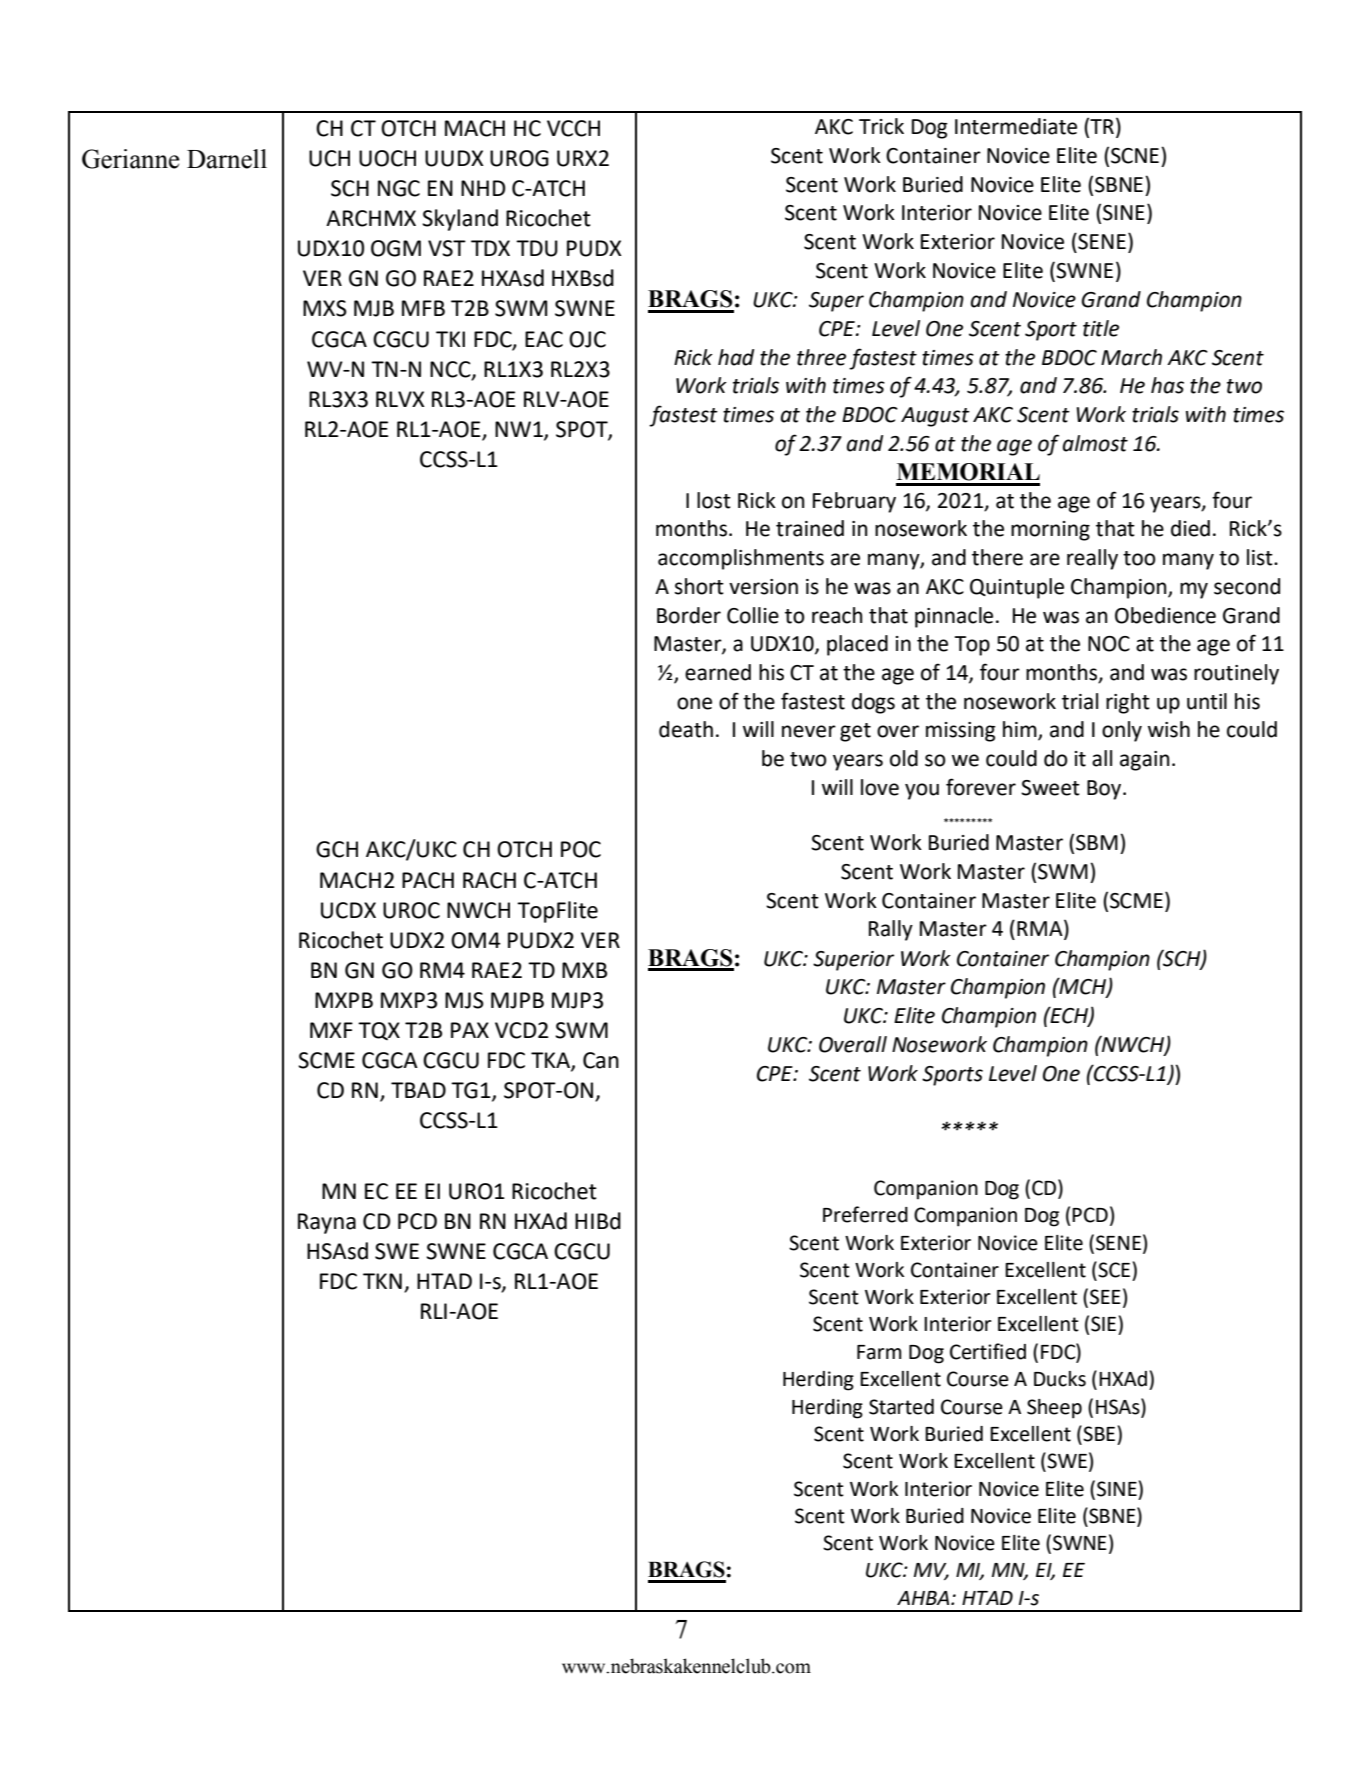 The width and height of the screenshot is (1370, 1773). I want to click on NGC, so click(399, 188).
